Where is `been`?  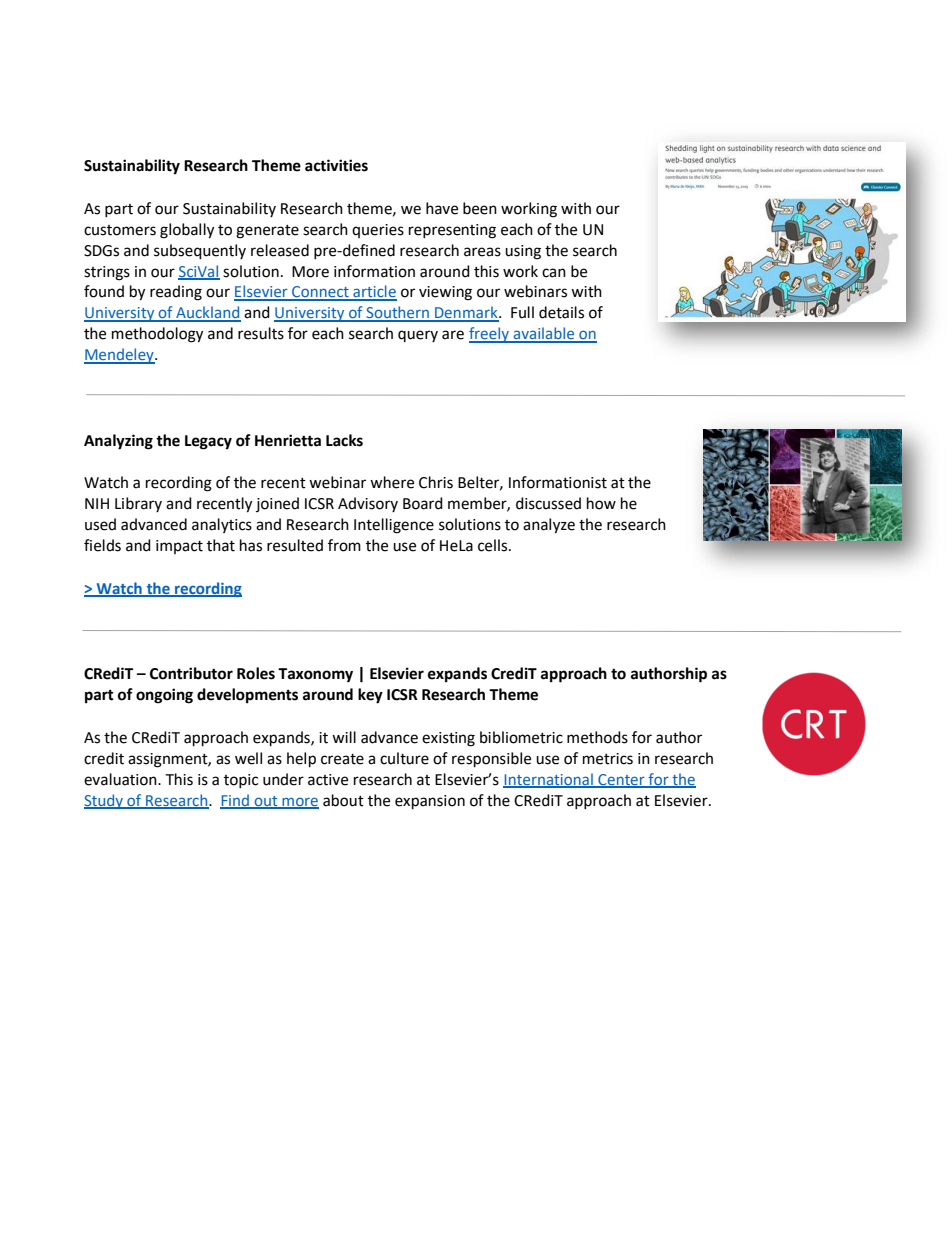 been is located at coordinates (480, 208).
